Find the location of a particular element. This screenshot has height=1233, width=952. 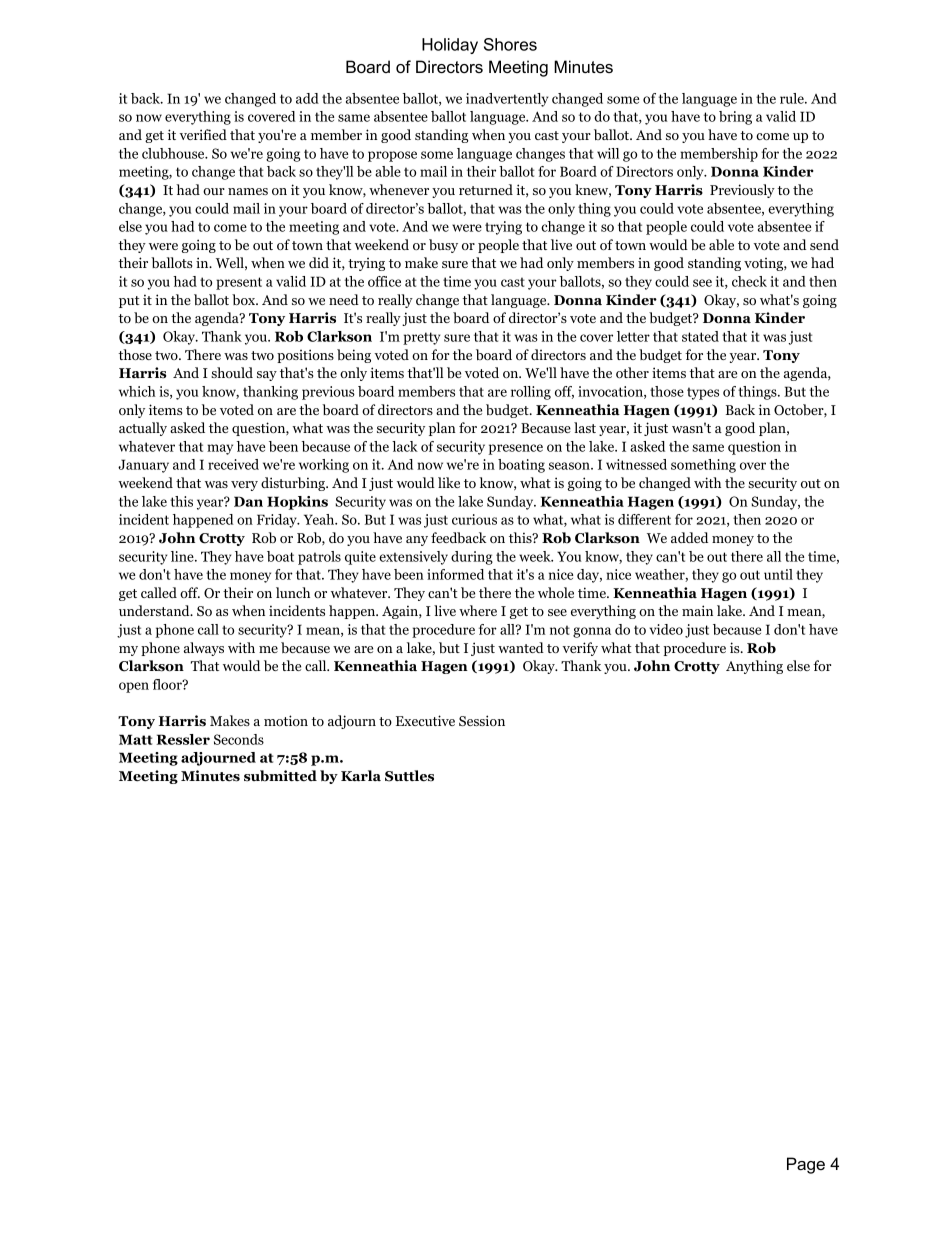

video is located at coordinates (666, 629).
